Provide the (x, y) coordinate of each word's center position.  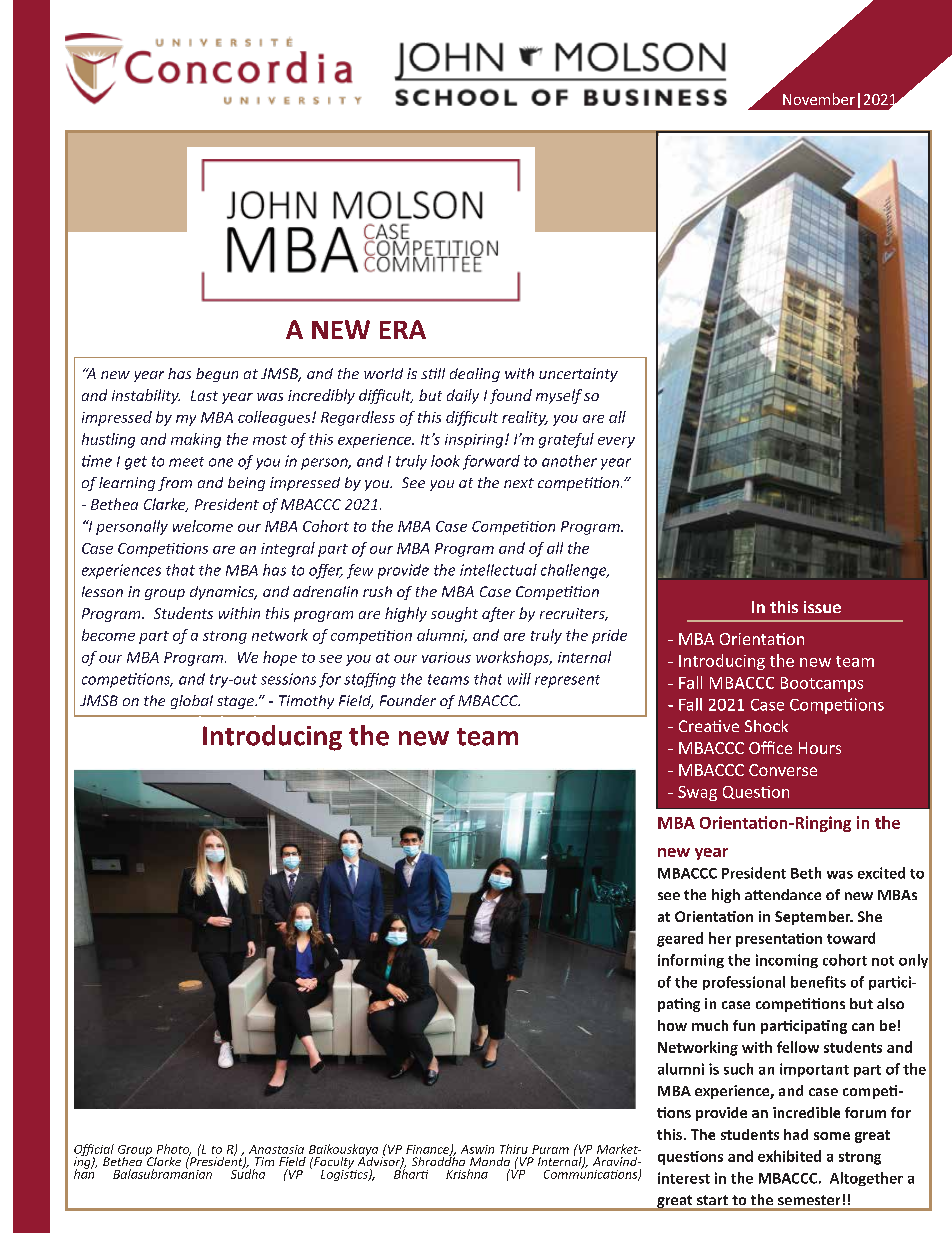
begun (217, 375)
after (498, 614)
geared (680, 939)
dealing (475, 375)
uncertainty (578, 375)
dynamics (223, 593)
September (814, 918)
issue (822, 607)
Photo (174, 1150)
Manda (490, 1161)
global (192, 702)
